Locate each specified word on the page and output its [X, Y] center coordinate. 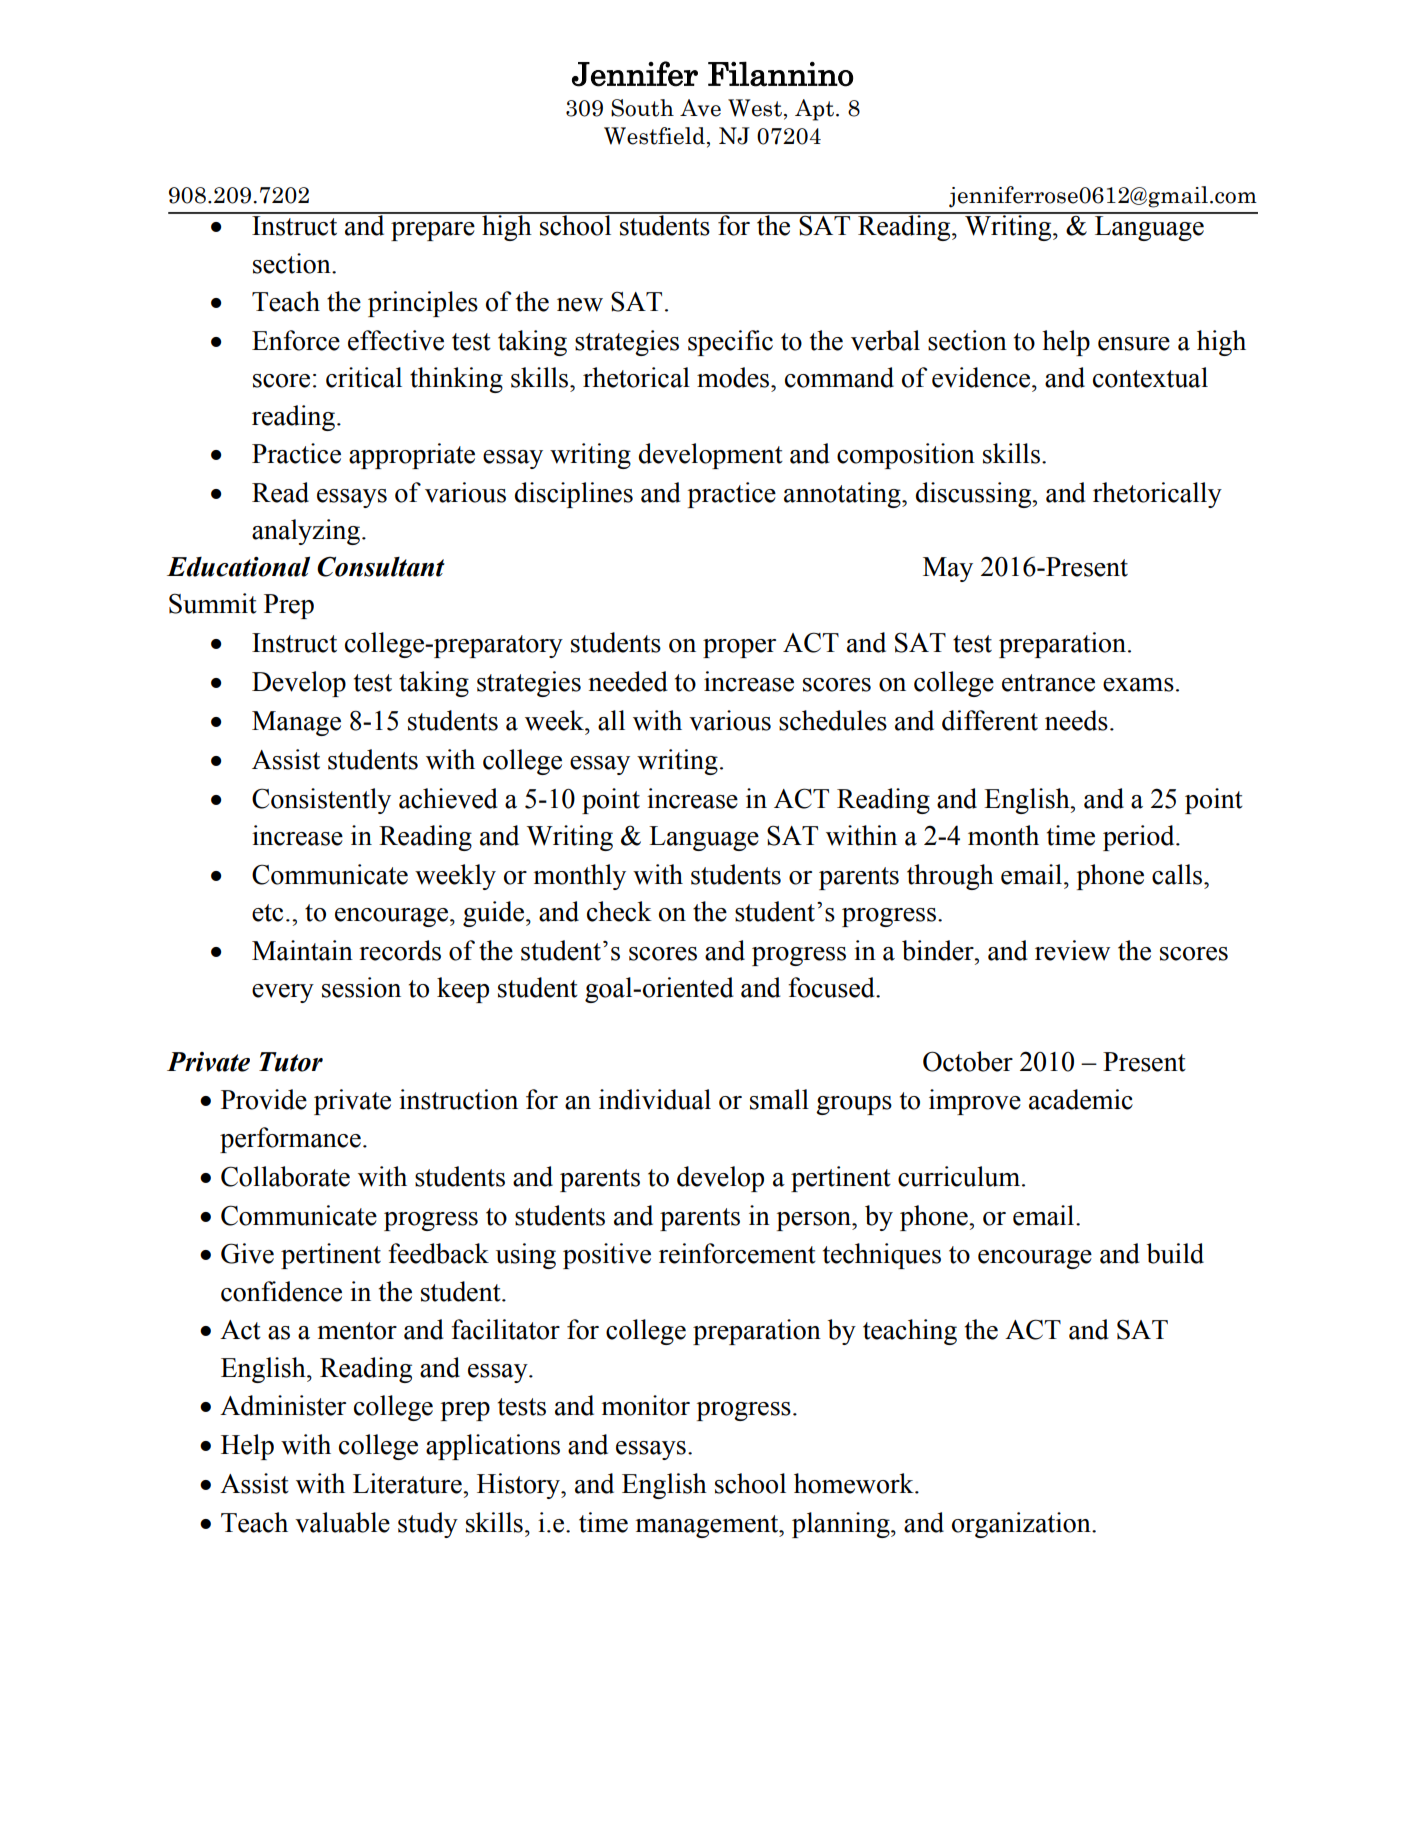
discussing [975, 495]
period [1140, 838]
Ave [700, 108]
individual [655, 1099]
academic [1081, 1099]
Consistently [321, 801]
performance [290, 1140]
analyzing [306, 532]
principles [423, 304]
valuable [342, 1522]
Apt [814, 110]
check [619, 911]
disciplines [574, 495]
